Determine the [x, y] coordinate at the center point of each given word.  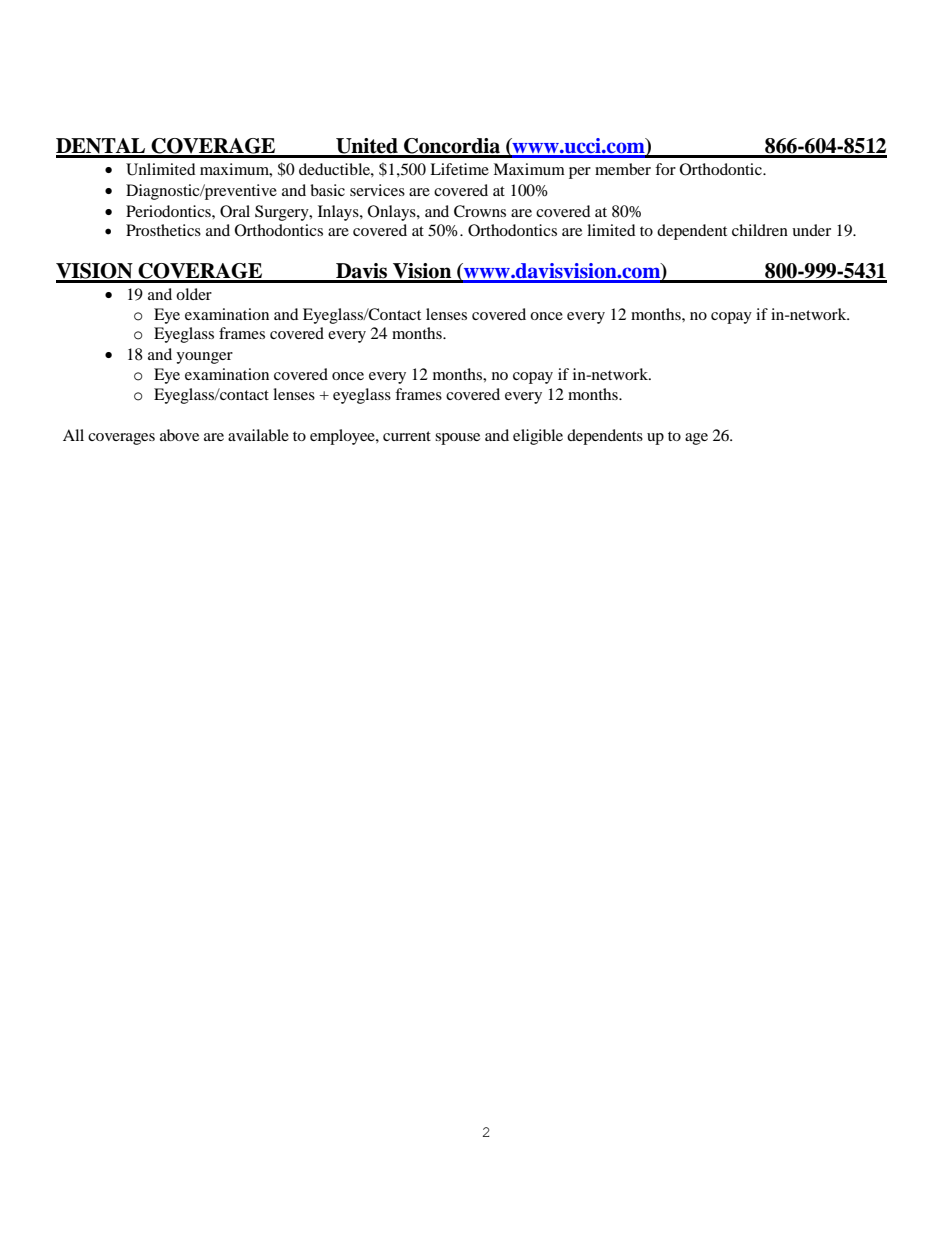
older [194, 294]
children [760, 230]
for [665, 169]
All [73, 435]
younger [204, 358]
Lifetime [459, 169]
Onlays [393, 213]
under [811, 230]
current [407, 436]
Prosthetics [163, 230]
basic [327, 190]
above [179, 435]
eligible [538, 437]
